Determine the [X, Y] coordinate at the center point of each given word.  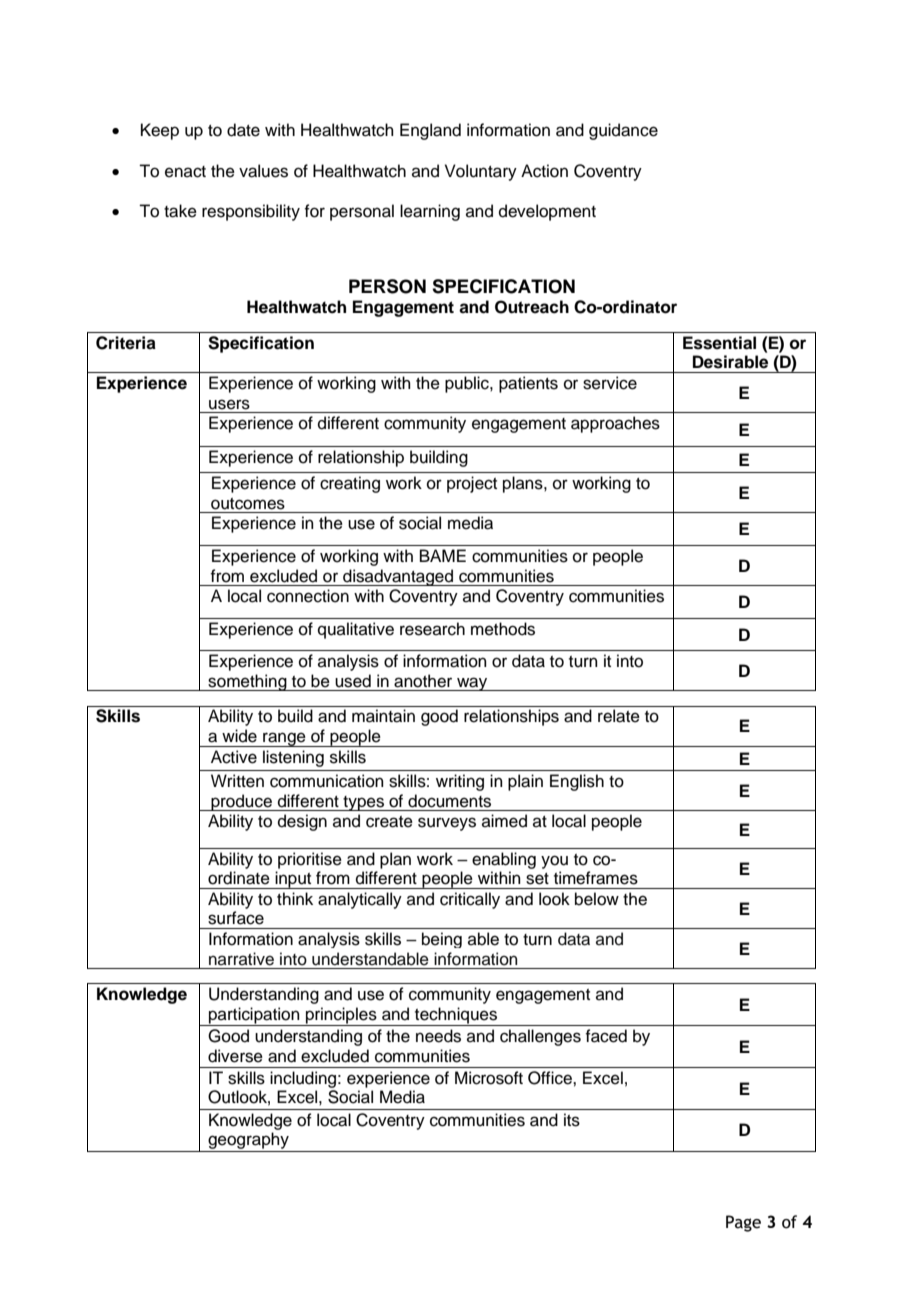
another [423, 681]
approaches [615, 424]
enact [185, 172]
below [597, 899]
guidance [623, 131]
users [229, 404]
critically [470, 900]
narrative [241, 959]
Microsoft [489, 1078]
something [247, 682]
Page [743, 1223]
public [468, 384]
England [430, 131]
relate [619, 716]
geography [248, 1142]
